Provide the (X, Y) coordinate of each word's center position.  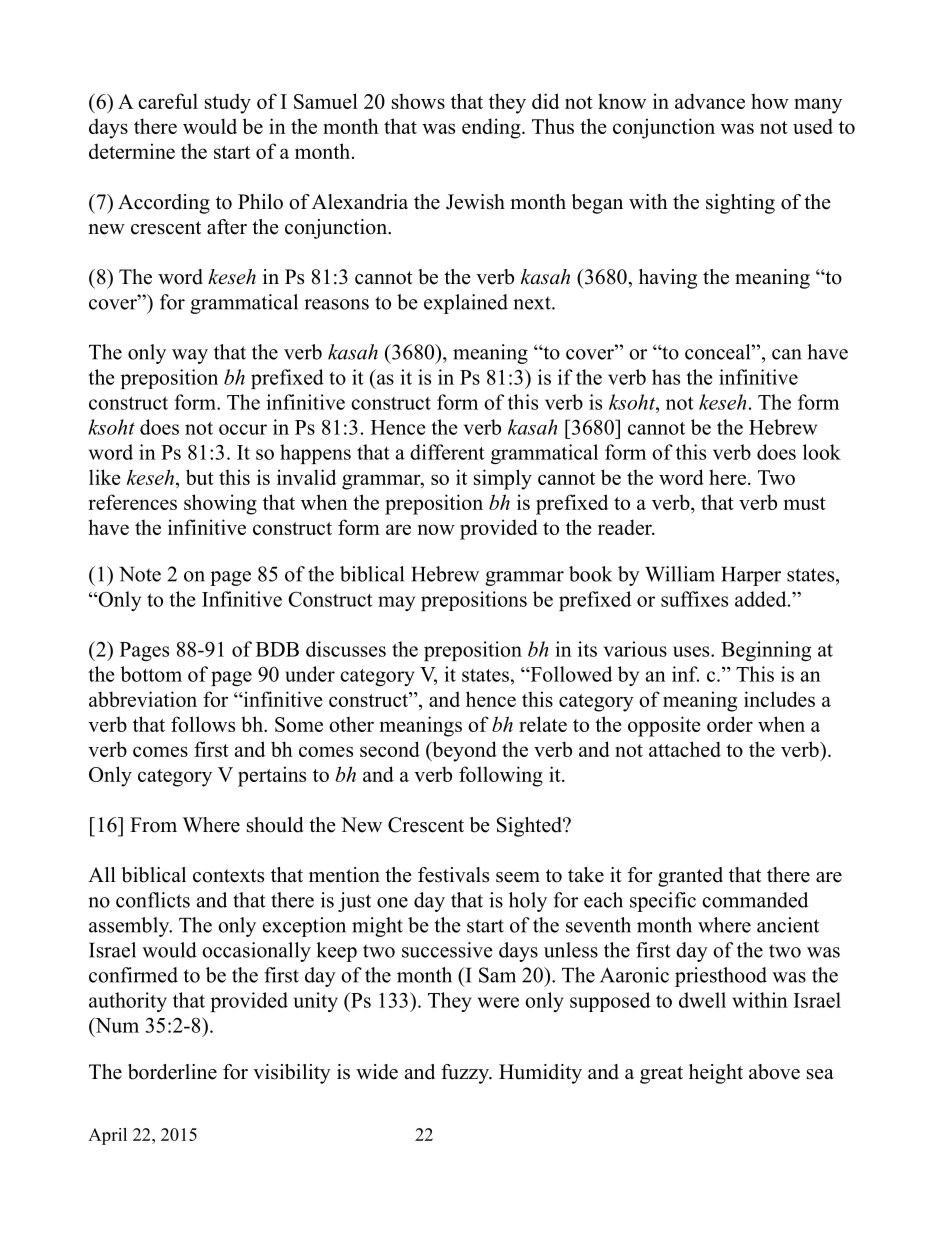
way (190, 356)
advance (710, 101)
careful (168, 101)
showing (220, 504)
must (805, 503)
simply (503, 479)
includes (779, 699)
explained (466, 304)
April (107, 1136)
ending (492, 128)
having (668, 279)
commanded (755, 900)
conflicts (153, 900)
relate (543, 724)
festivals (453, 875)
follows (203, 724)
